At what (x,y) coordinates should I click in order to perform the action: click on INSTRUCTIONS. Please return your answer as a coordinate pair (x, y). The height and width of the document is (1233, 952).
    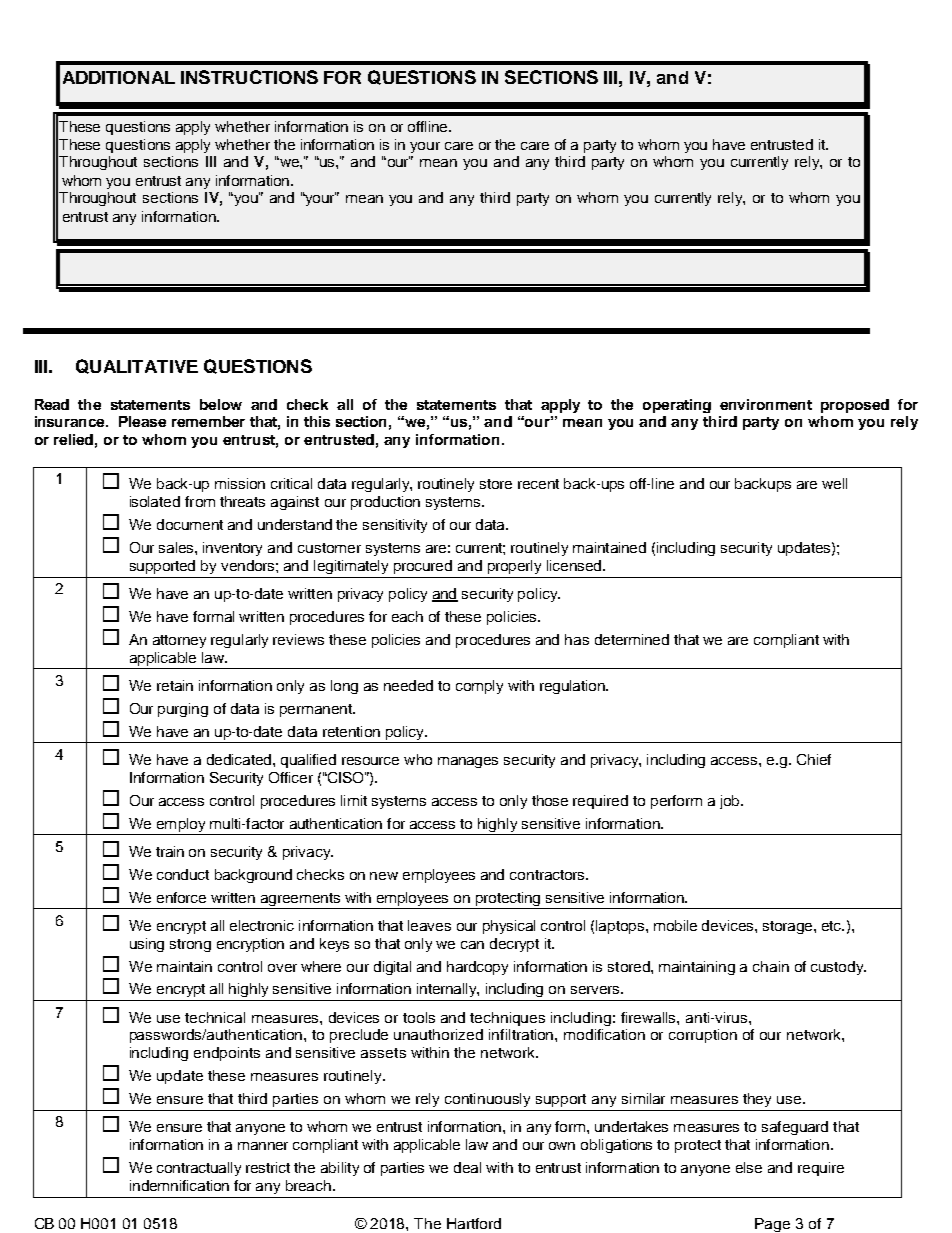
    Looking at the image, I should click on (249, 77).
